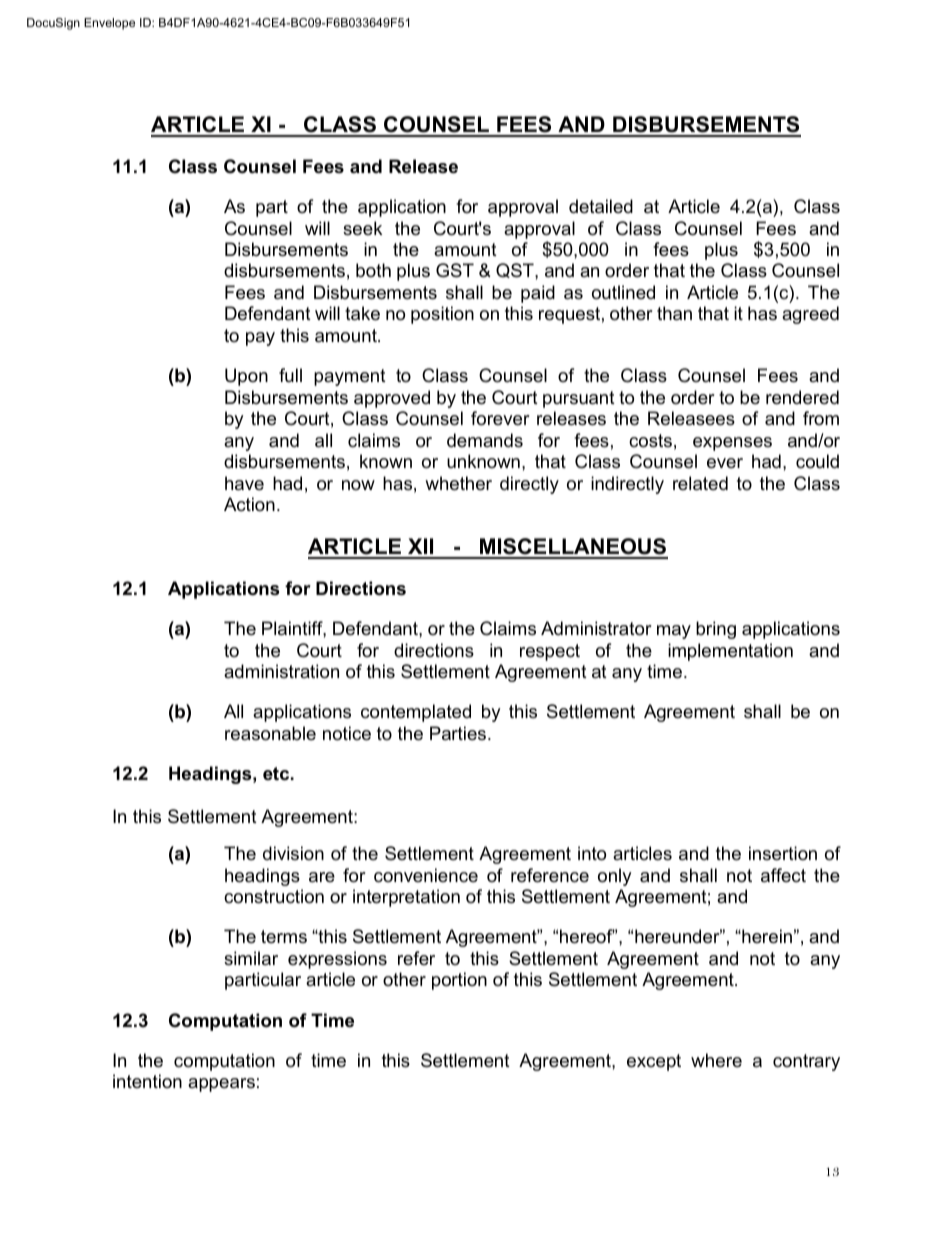 The image size is (952, 1233). What do you see at coordinates (281, 671) in the image?
I see `administration` at bounding box center [281, 671].
